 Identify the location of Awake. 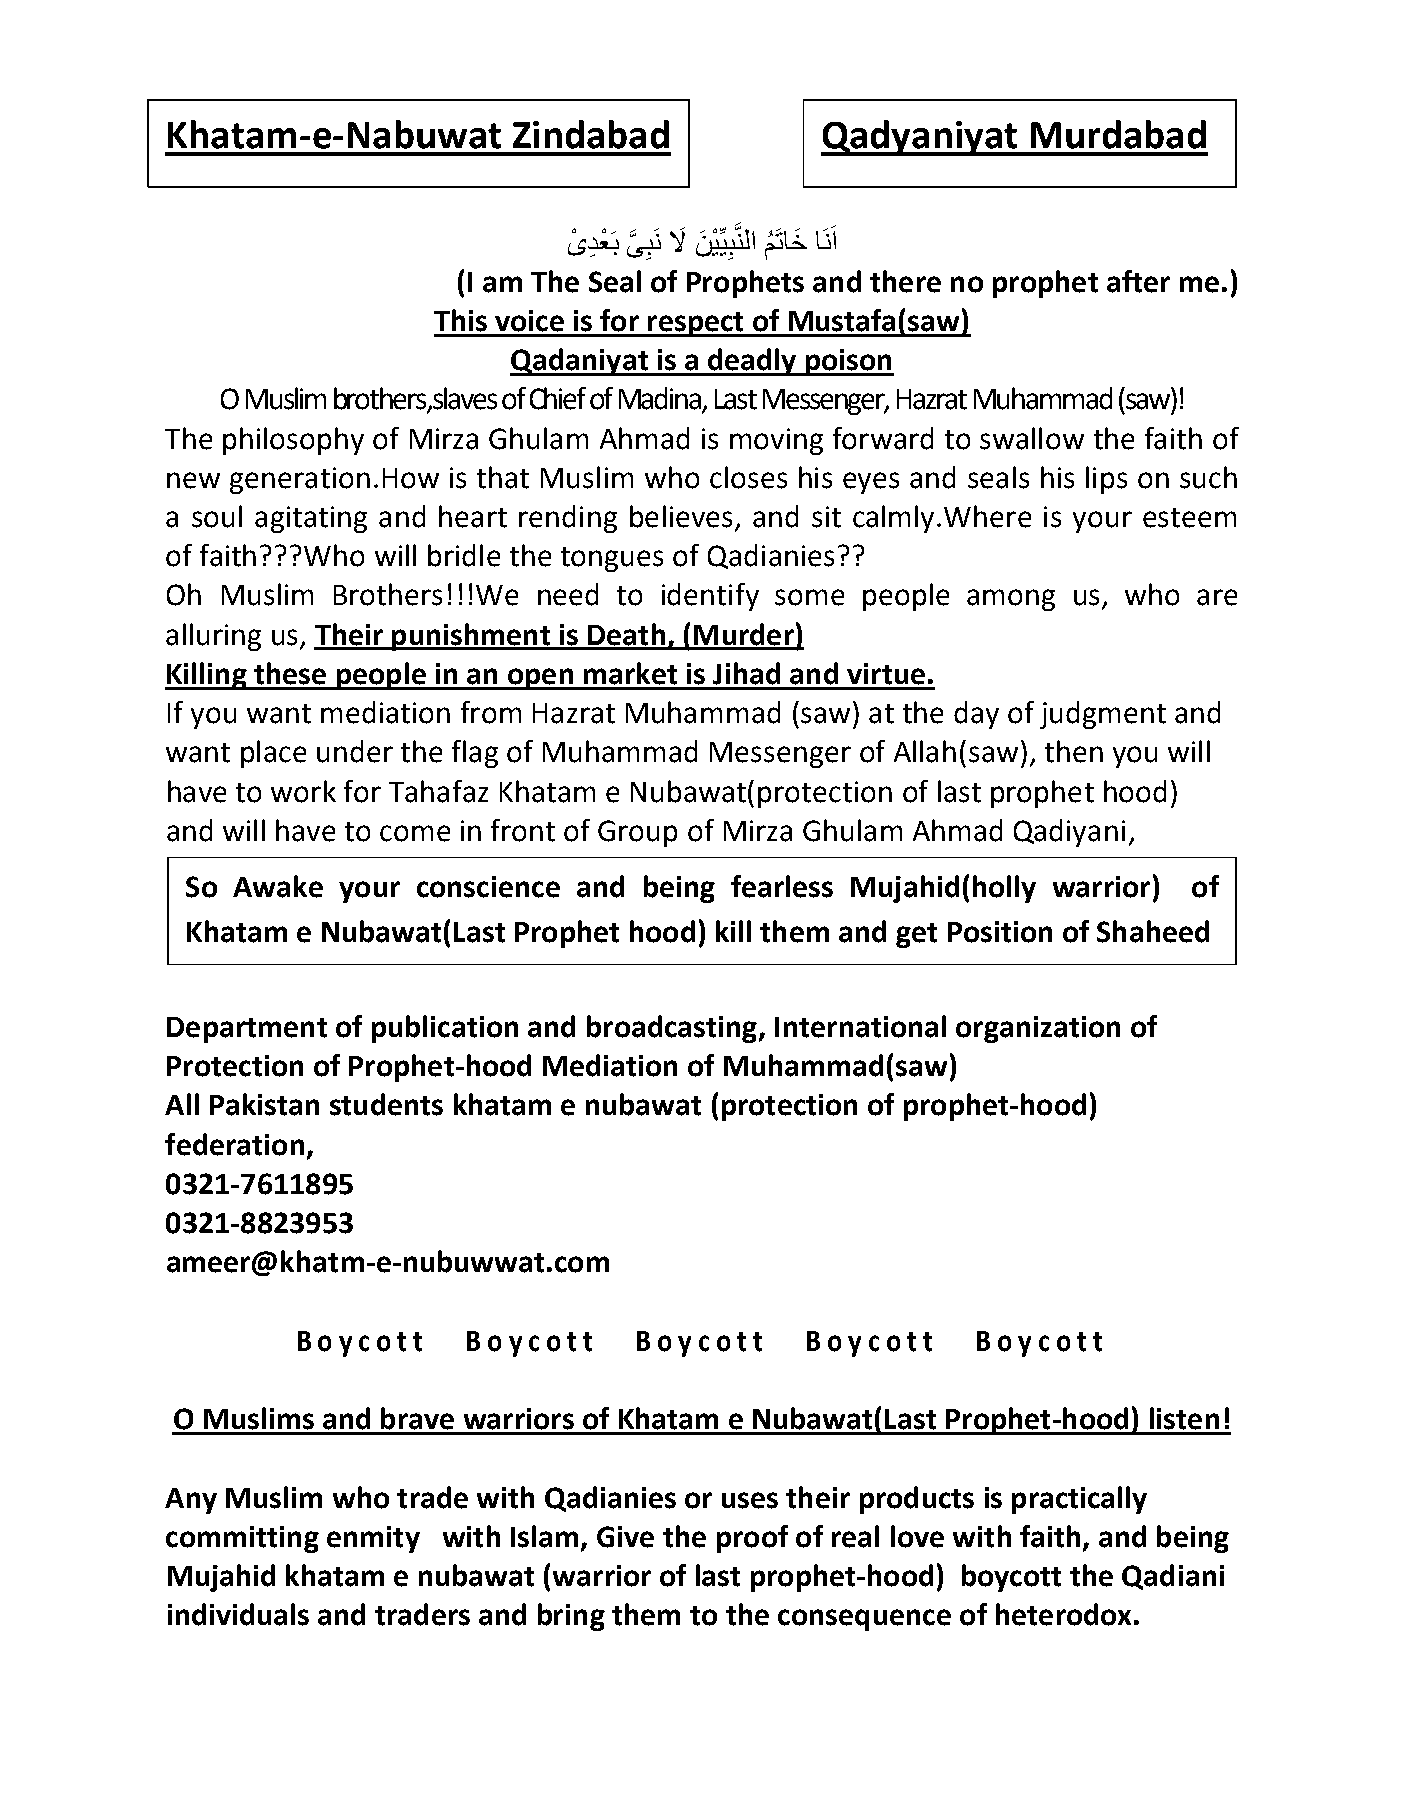
(278, 886).
